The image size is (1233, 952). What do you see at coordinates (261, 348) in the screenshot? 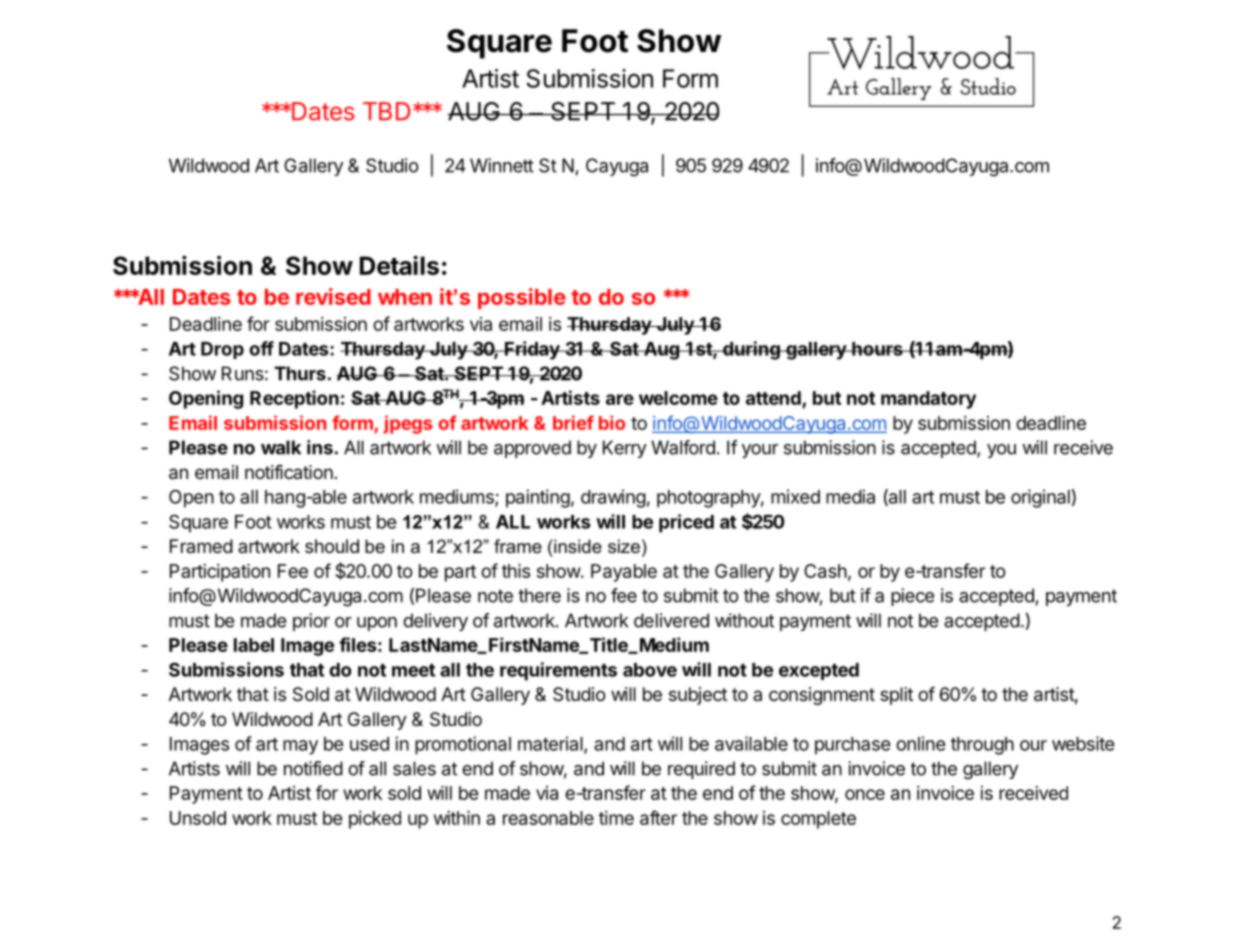
I see `off` at bounding box center [261, 348].
